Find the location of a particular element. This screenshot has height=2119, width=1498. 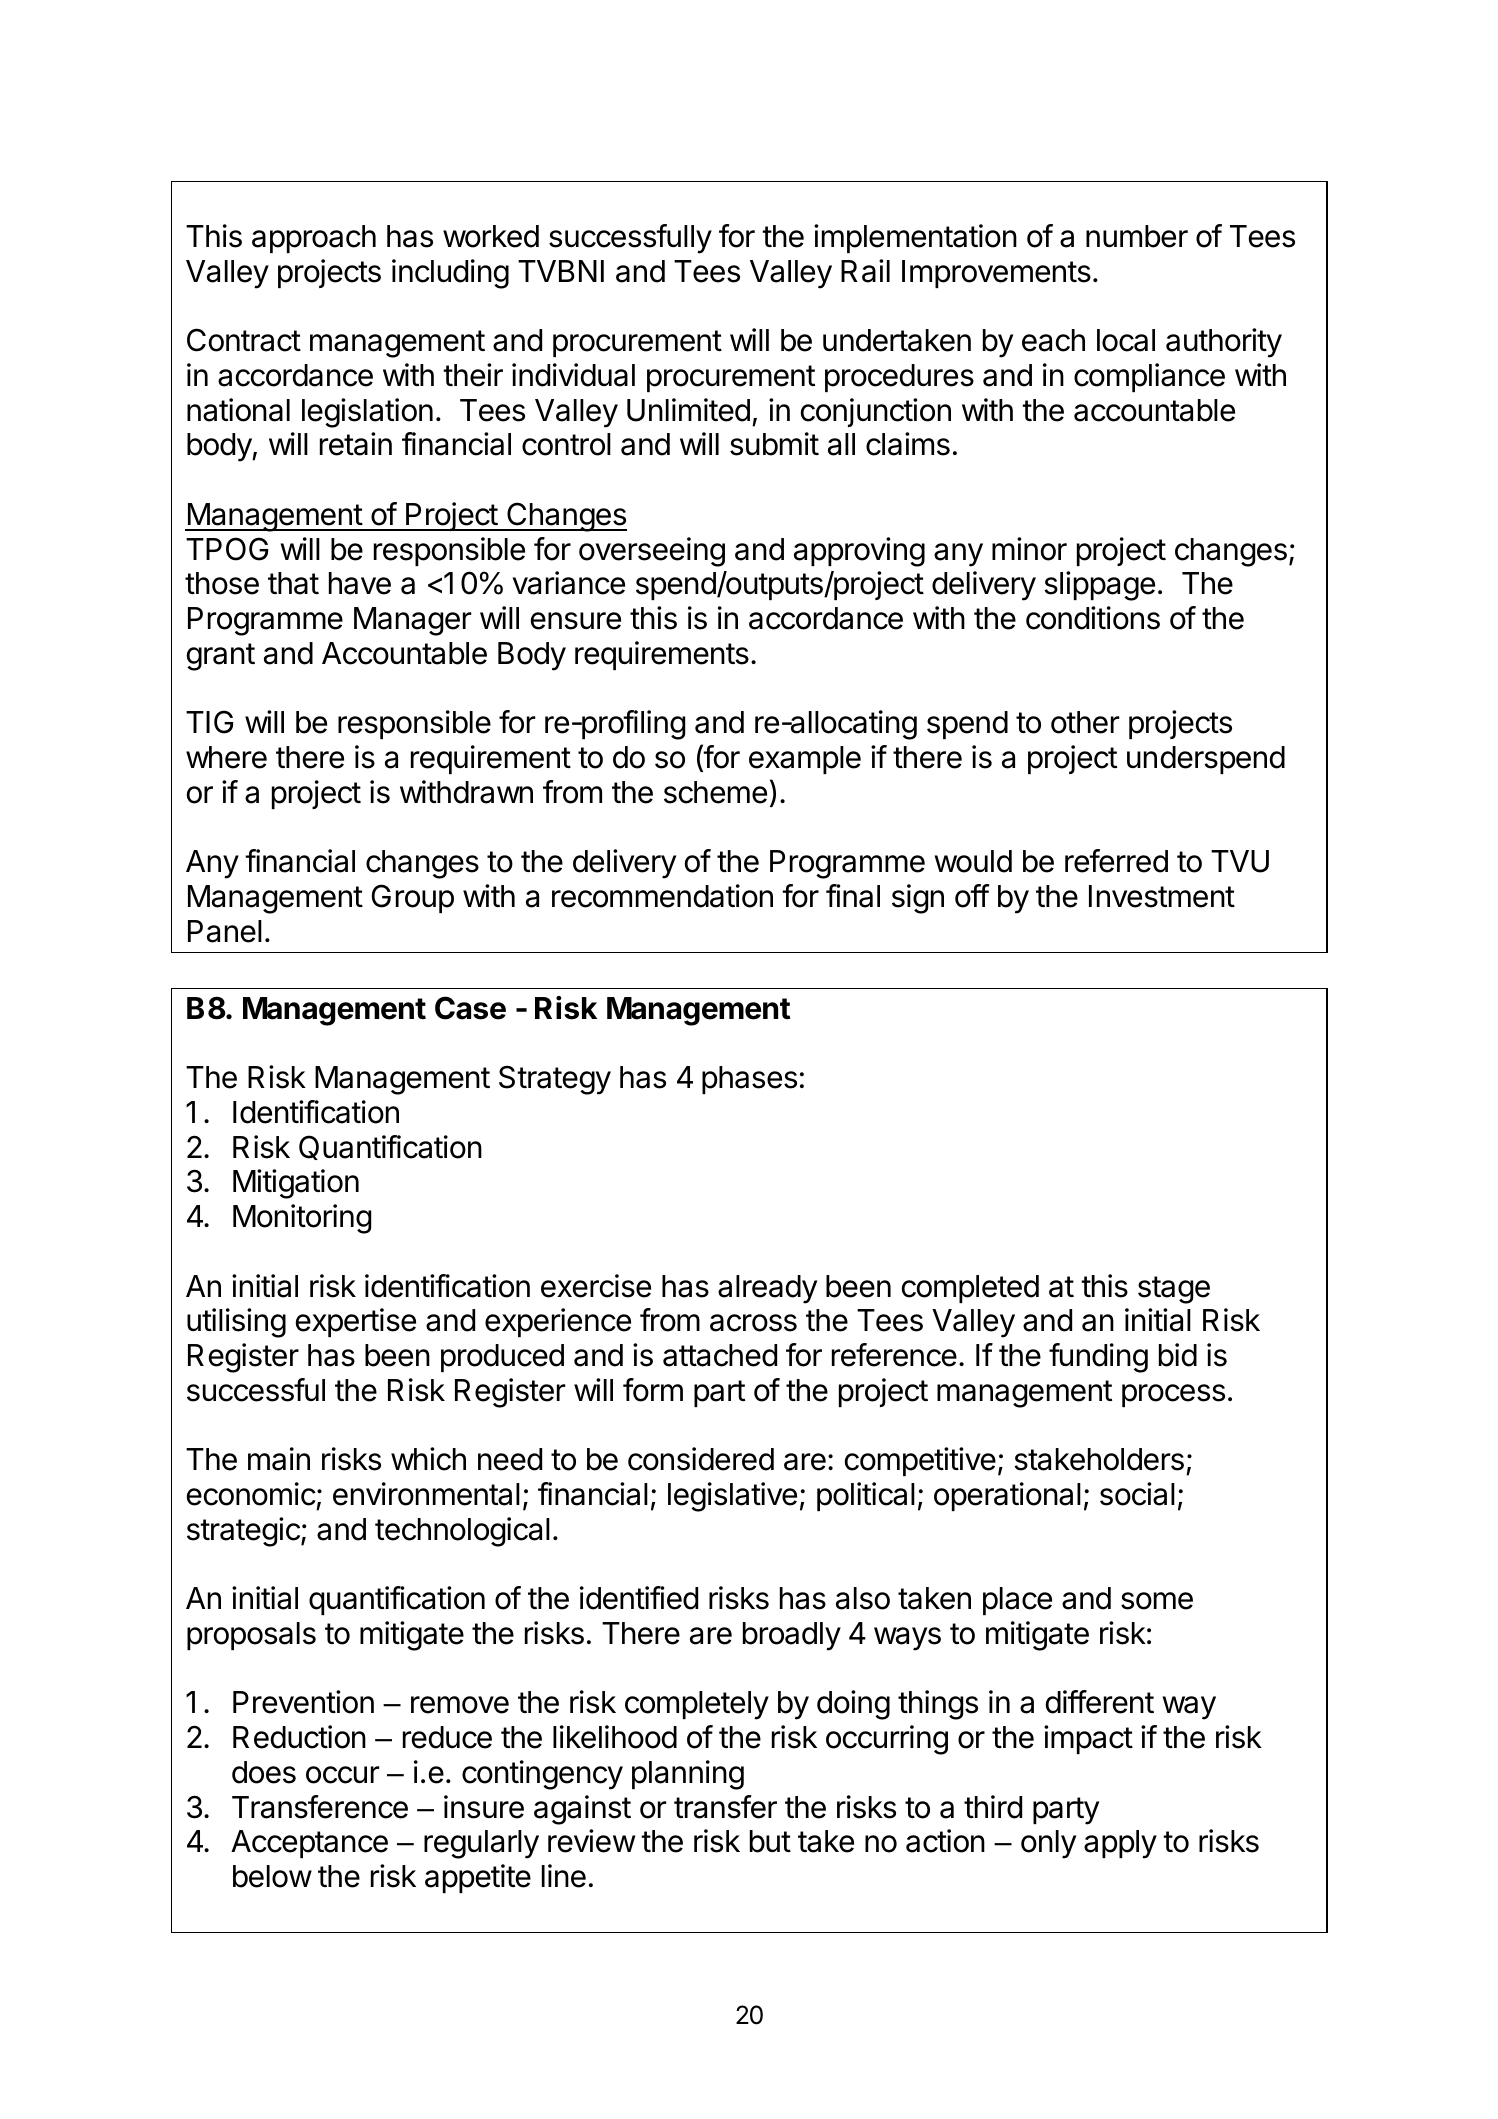

scheme is located at coordinates (715, 792).
